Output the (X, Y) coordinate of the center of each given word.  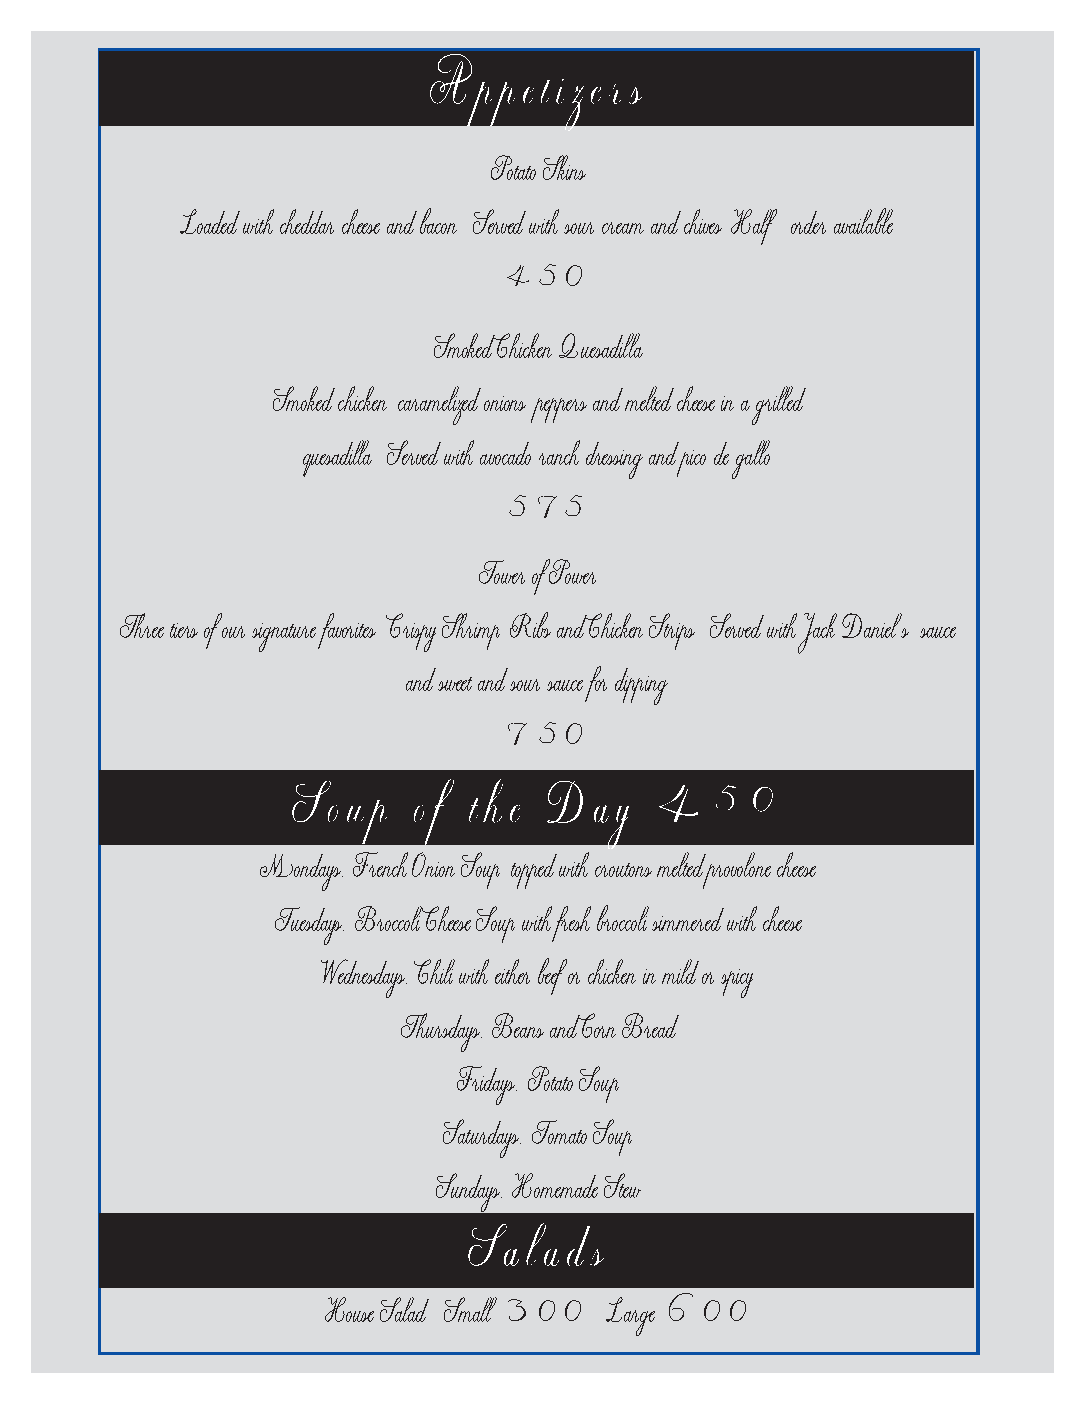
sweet (455, 684)
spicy (737, 983)
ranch (559, 452)
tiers (184, 630)
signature (284, 637)
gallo (751, 459)
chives (703, 221)
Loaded (210, 221)
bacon (438, 221)
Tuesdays (309, 926)
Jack (817, 633)
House (349, 1309)
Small (470, 1309)
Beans (518, 1025)
